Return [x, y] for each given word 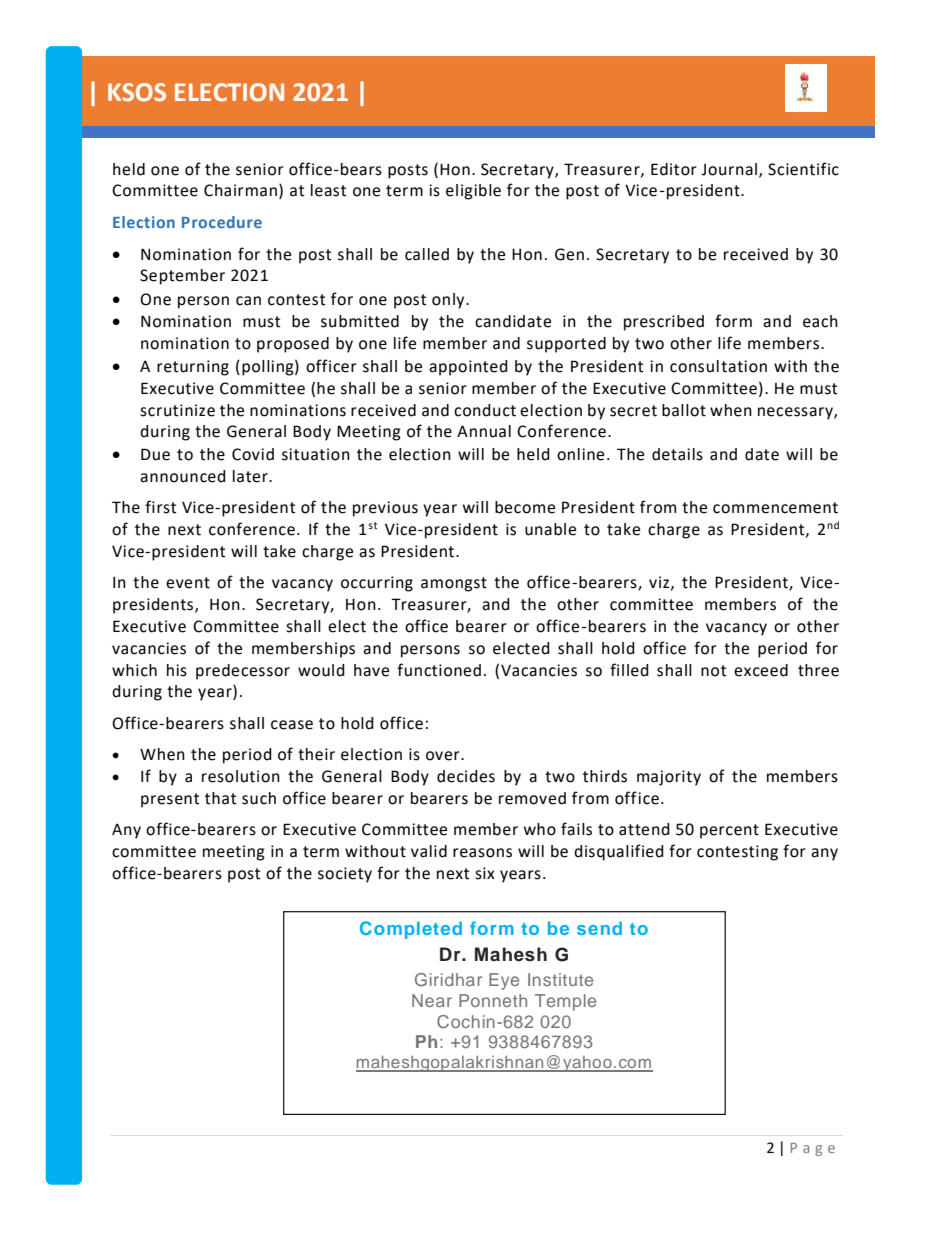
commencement [775, 508]
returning [193, 368]
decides [466, 776]
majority [669, 778]
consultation [718, 366]
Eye [504, 981]
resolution [241, 776]
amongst [454, 584]
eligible [473, 192]
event [188, 583]
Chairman [240, 190]
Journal [729, 169]
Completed [411, 930]
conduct [485, 410]
